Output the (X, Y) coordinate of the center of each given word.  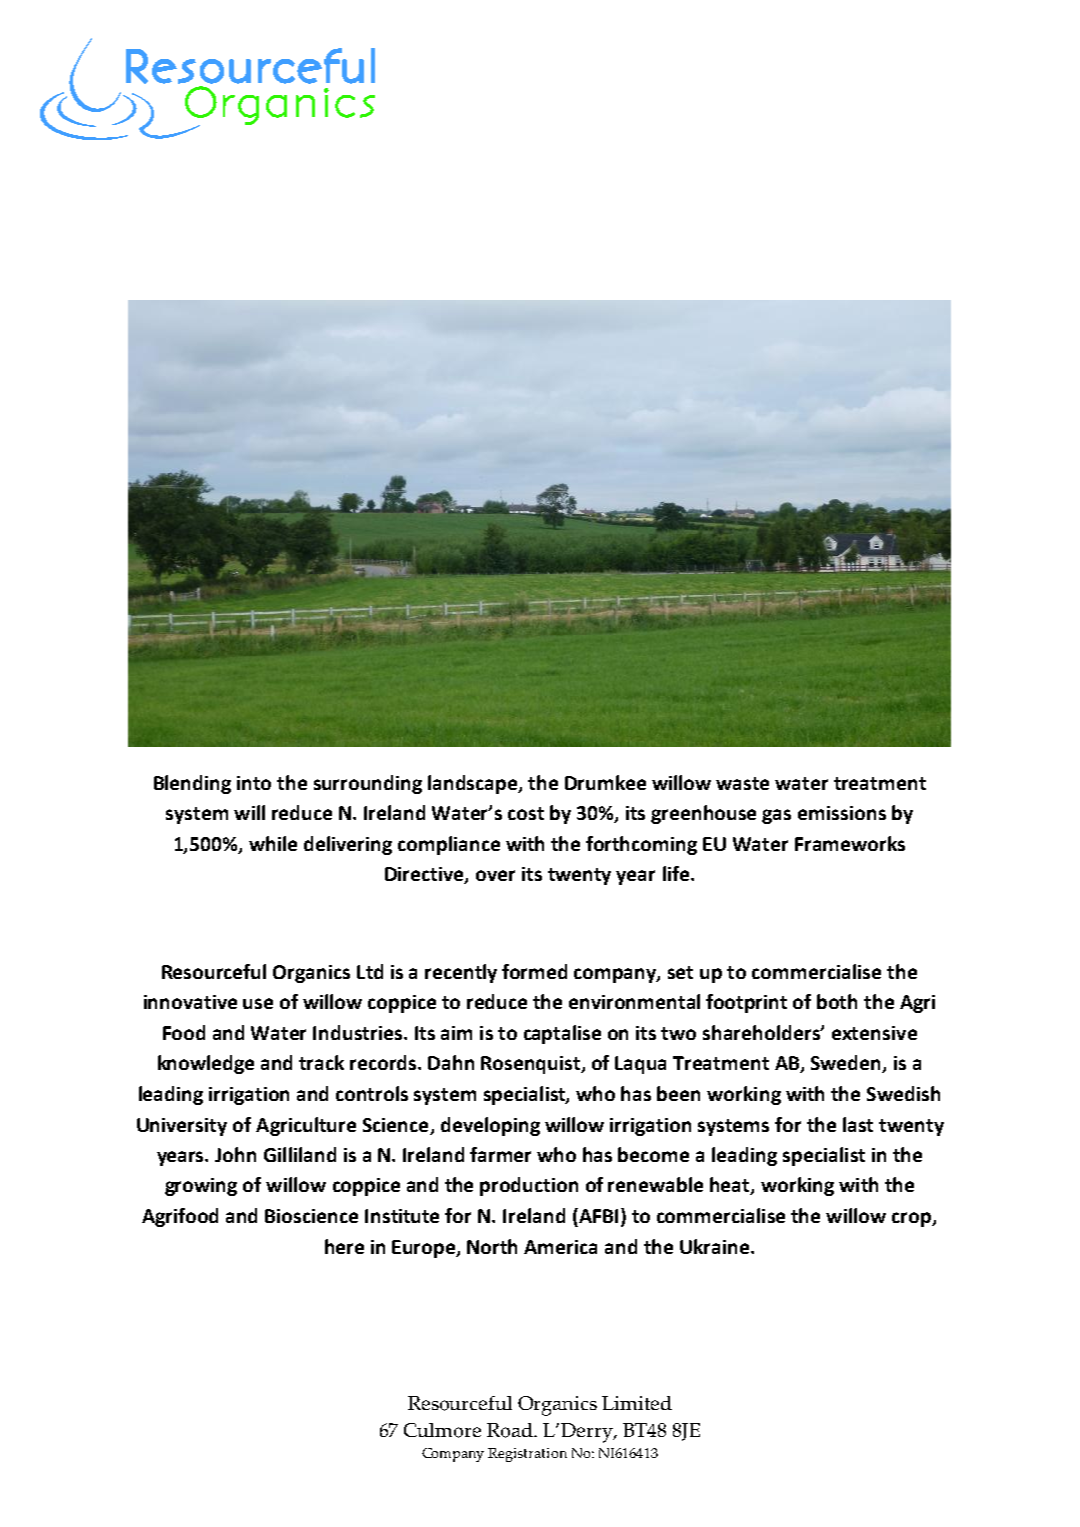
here (344, 1246)
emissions (842, 813)
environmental (634, 1001)
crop (912, 1219)
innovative (190, 1002)
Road (511, 1430)
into (254, 783)
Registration (527, 1455)
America (560, 1247)
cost (526, 813)
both (837, 1001)
